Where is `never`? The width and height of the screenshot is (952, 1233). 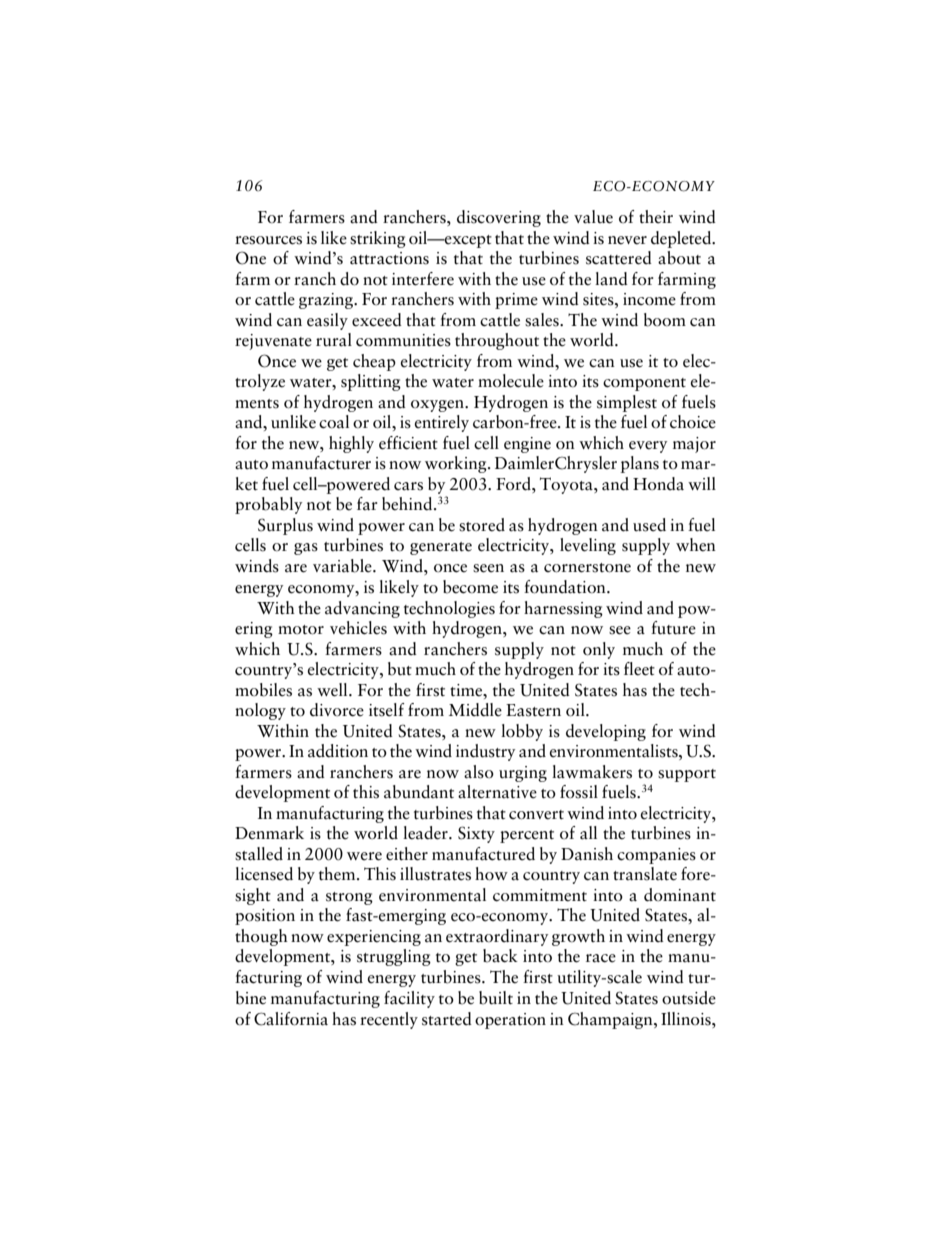 never is located at coordinates (627, 240).
